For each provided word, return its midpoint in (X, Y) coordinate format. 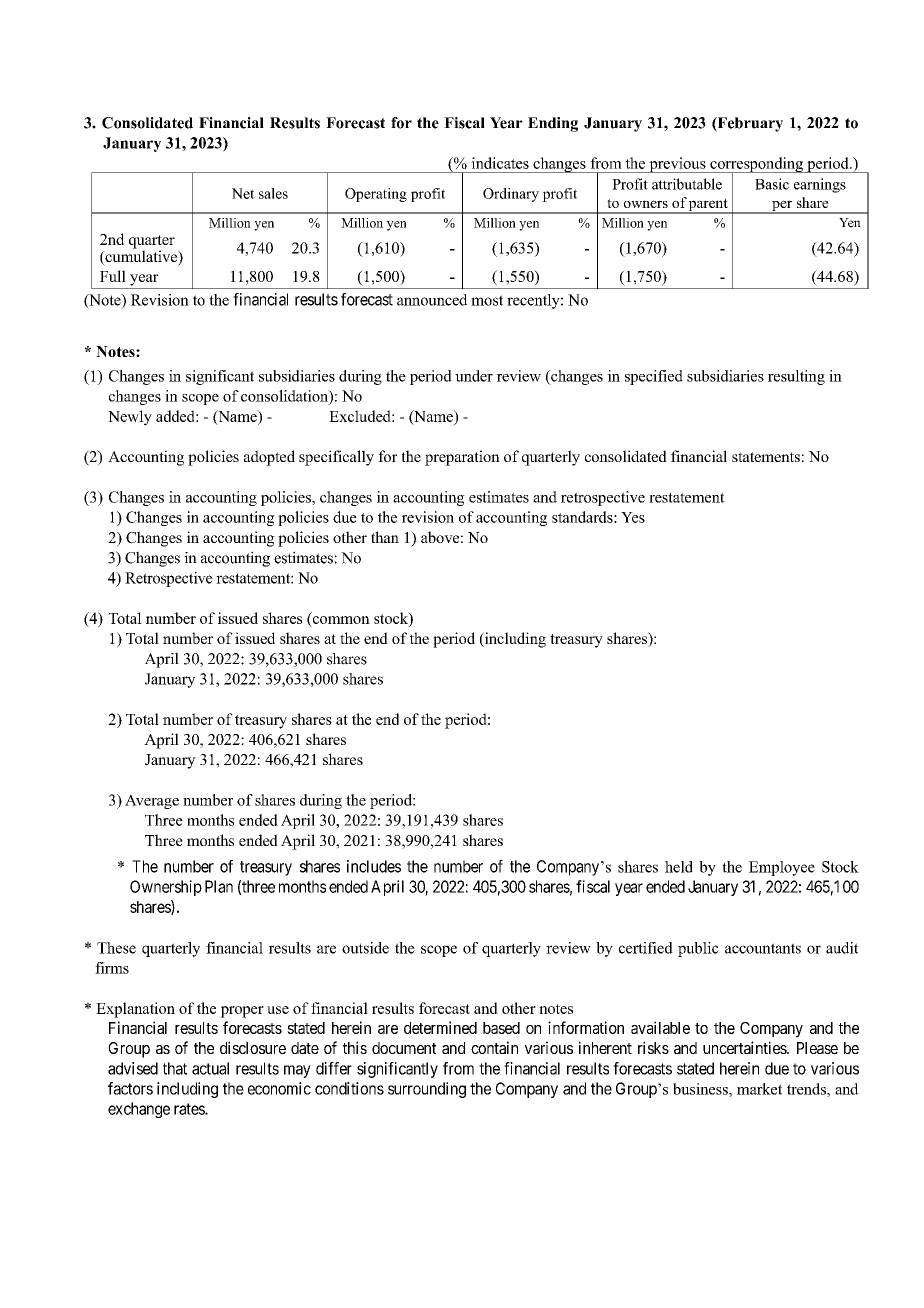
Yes (633, 517)
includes (374, 866)
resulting (796, 377)
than (385, 537)
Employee (782, 868)
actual (210, 1068)
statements (766, 457)
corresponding (756, 166)
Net (243, 193)
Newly (130, 418)
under (474, 376)
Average (152, 801)
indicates (500, 163)
